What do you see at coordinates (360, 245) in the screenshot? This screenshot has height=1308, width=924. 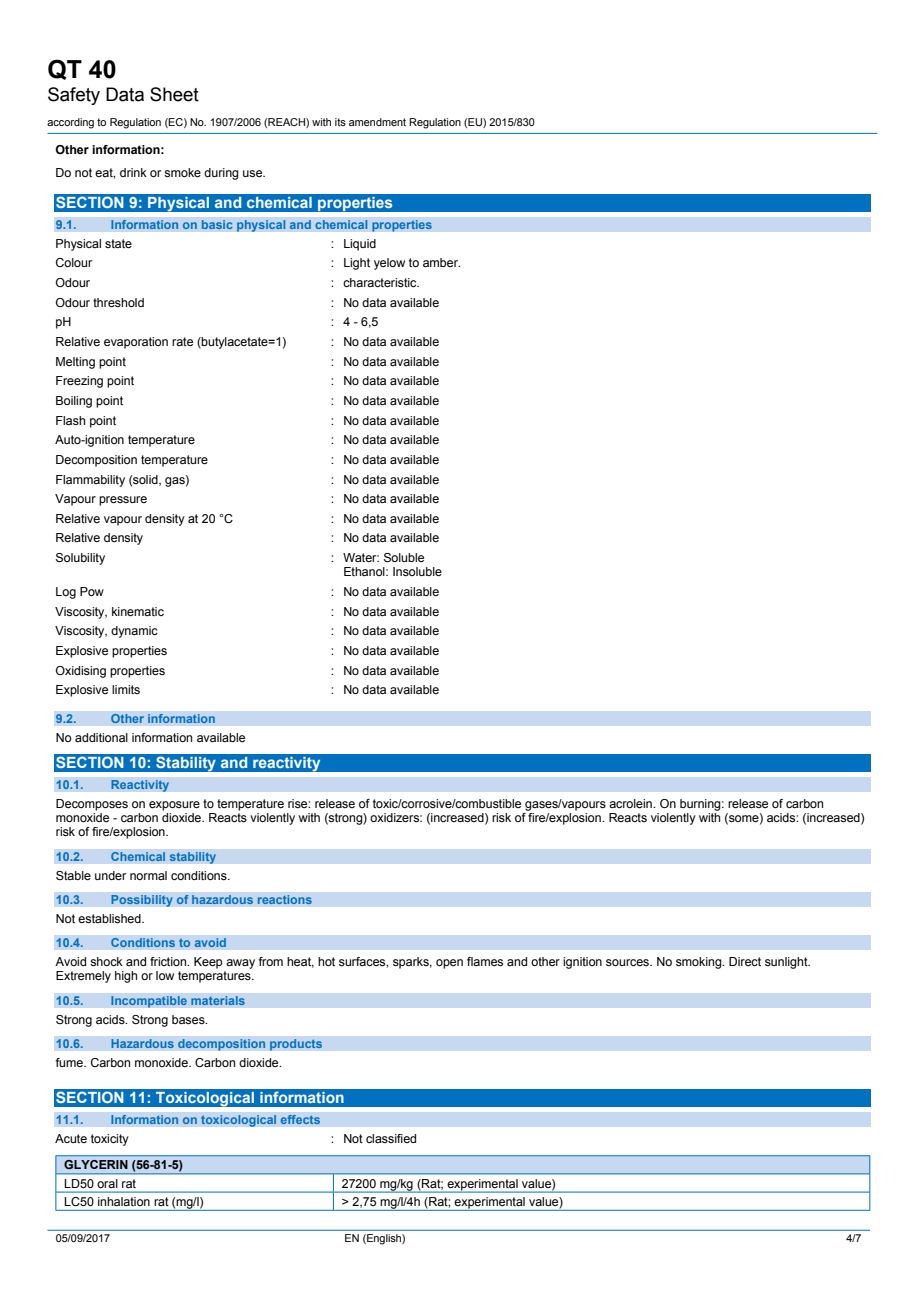 I see `Liquid` at bounding box center [360, 245].
